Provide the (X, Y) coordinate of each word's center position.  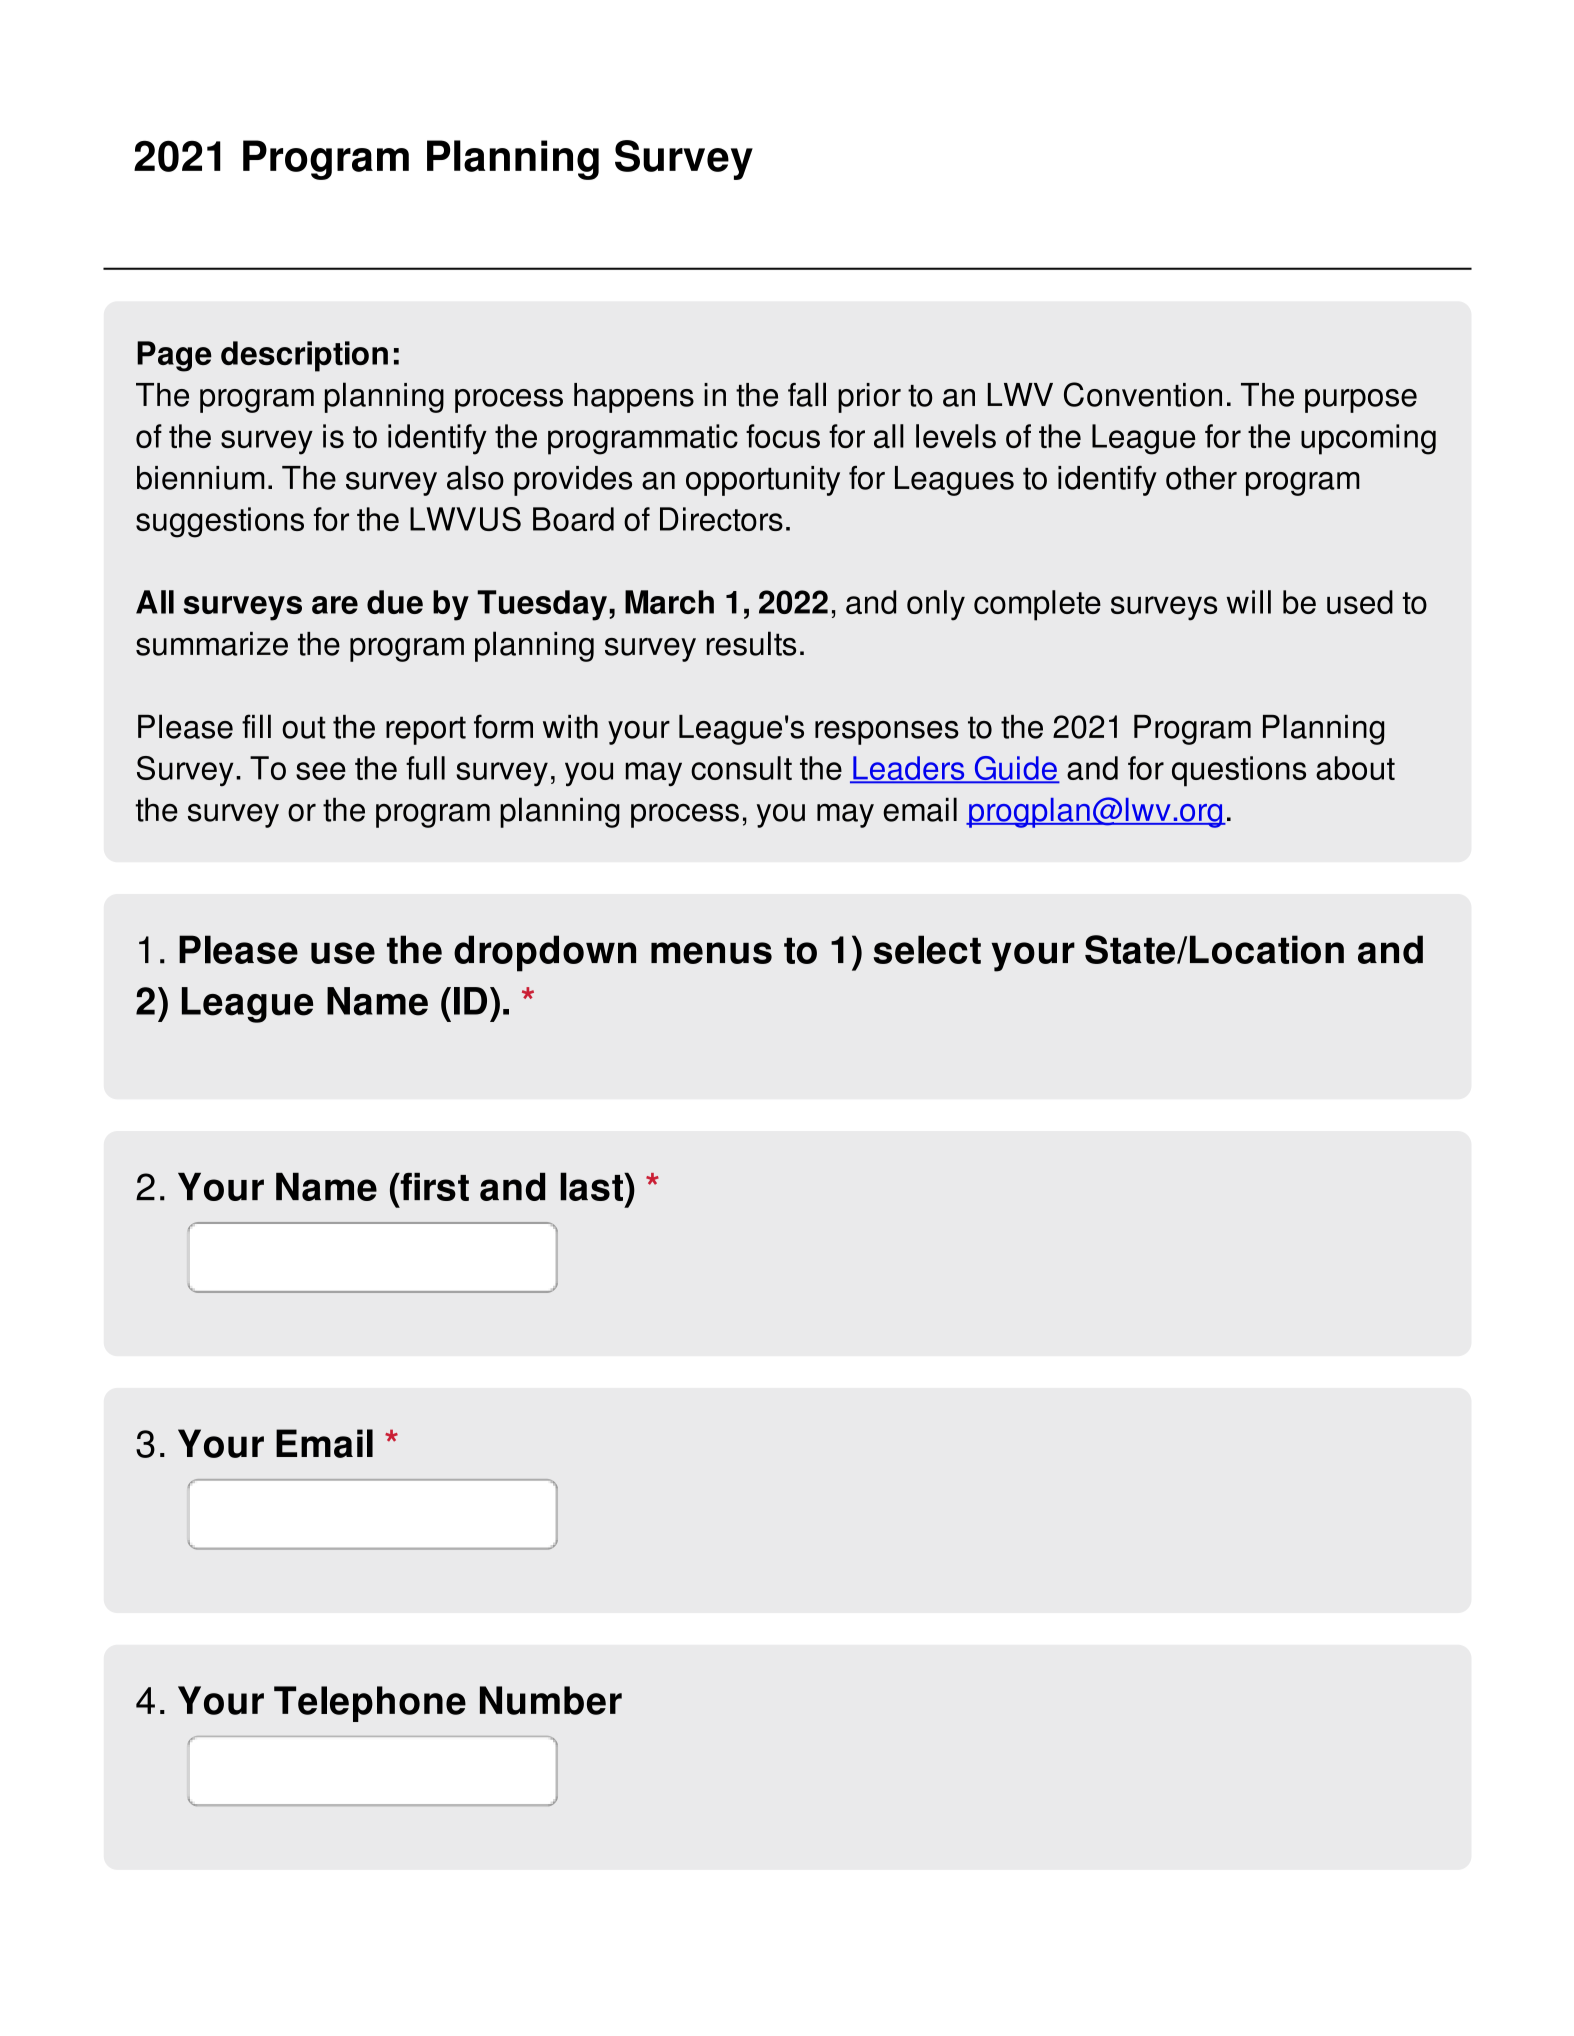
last (592, 1186)
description (304, 356)
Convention (1143, 394)
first (433, 1187)
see (321, 771)
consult (741, 768)
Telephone (370, 1704)
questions (1239, 771)
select (927, 949)
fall (807, 394)
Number (551, 1700)
